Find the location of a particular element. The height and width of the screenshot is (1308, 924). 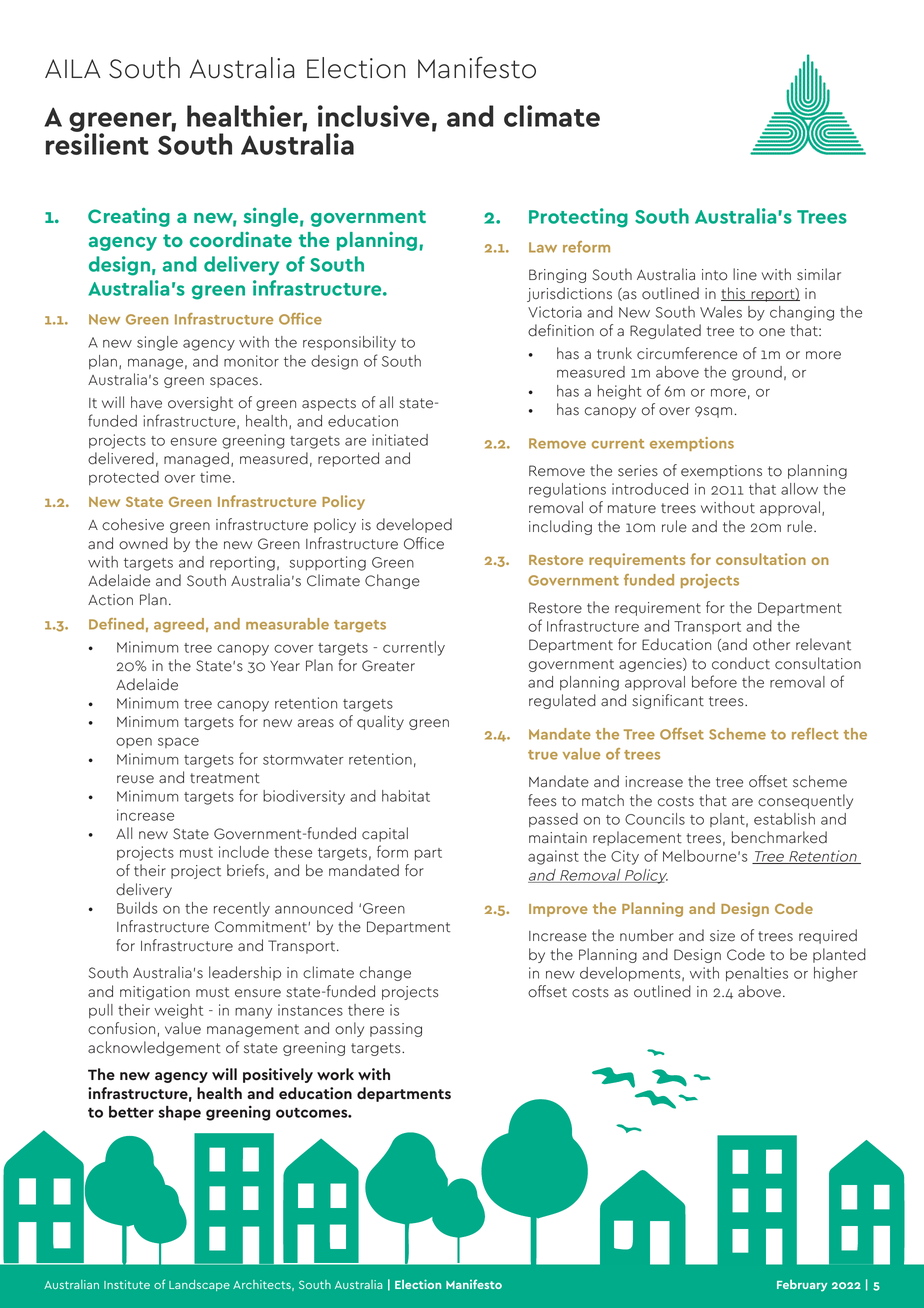

work is located at coordinates (335, 1074).
